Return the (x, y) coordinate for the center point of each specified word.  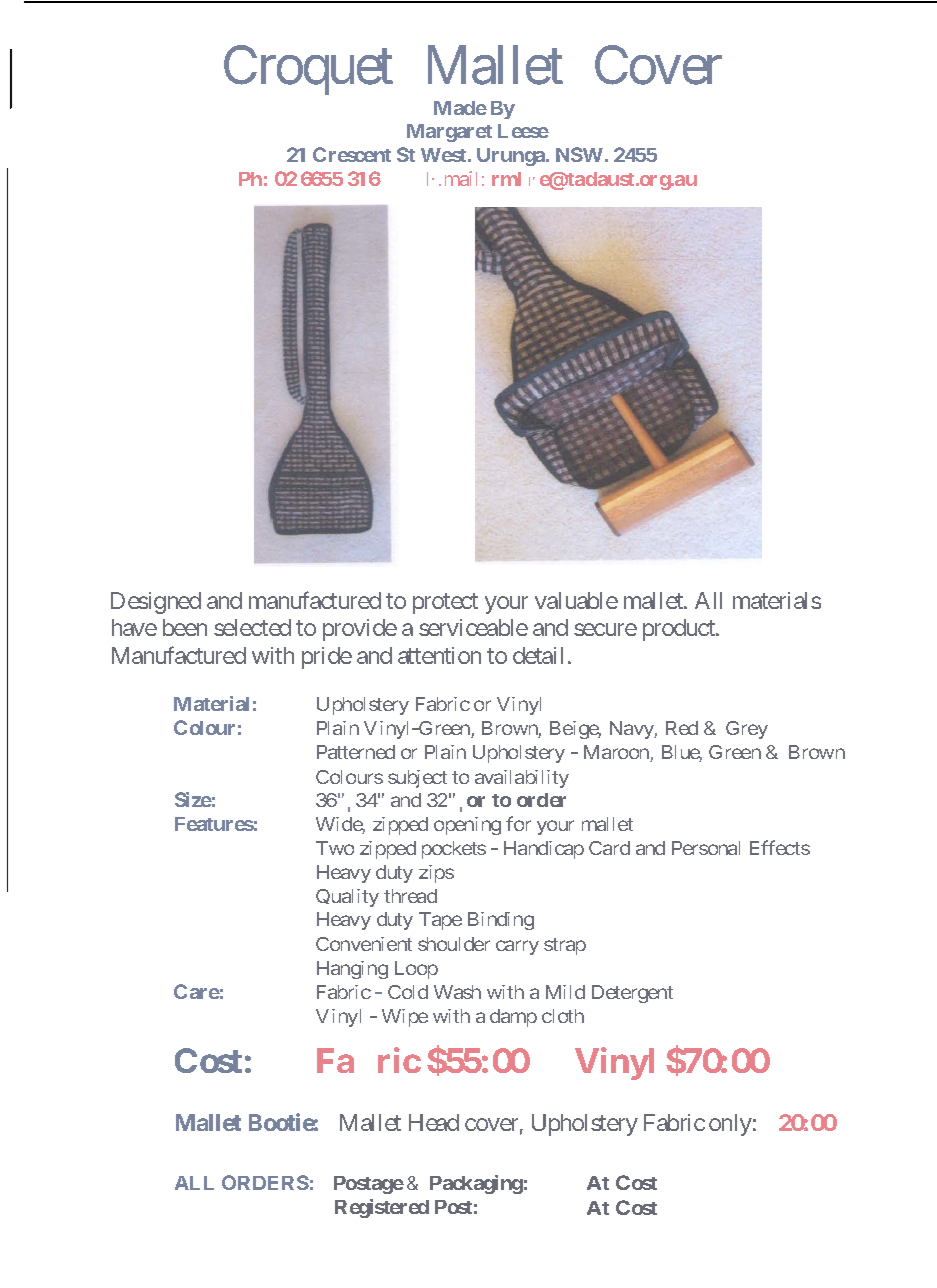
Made (460, 108)
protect (445, 604)
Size (193, 799)
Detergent (632, 994)
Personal (706, 848)
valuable (576, 600)
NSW (579, 154)
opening (467, 826)
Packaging (476, 1184)
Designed (156, 603)
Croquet (308, 70)
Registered (382, 1208)
